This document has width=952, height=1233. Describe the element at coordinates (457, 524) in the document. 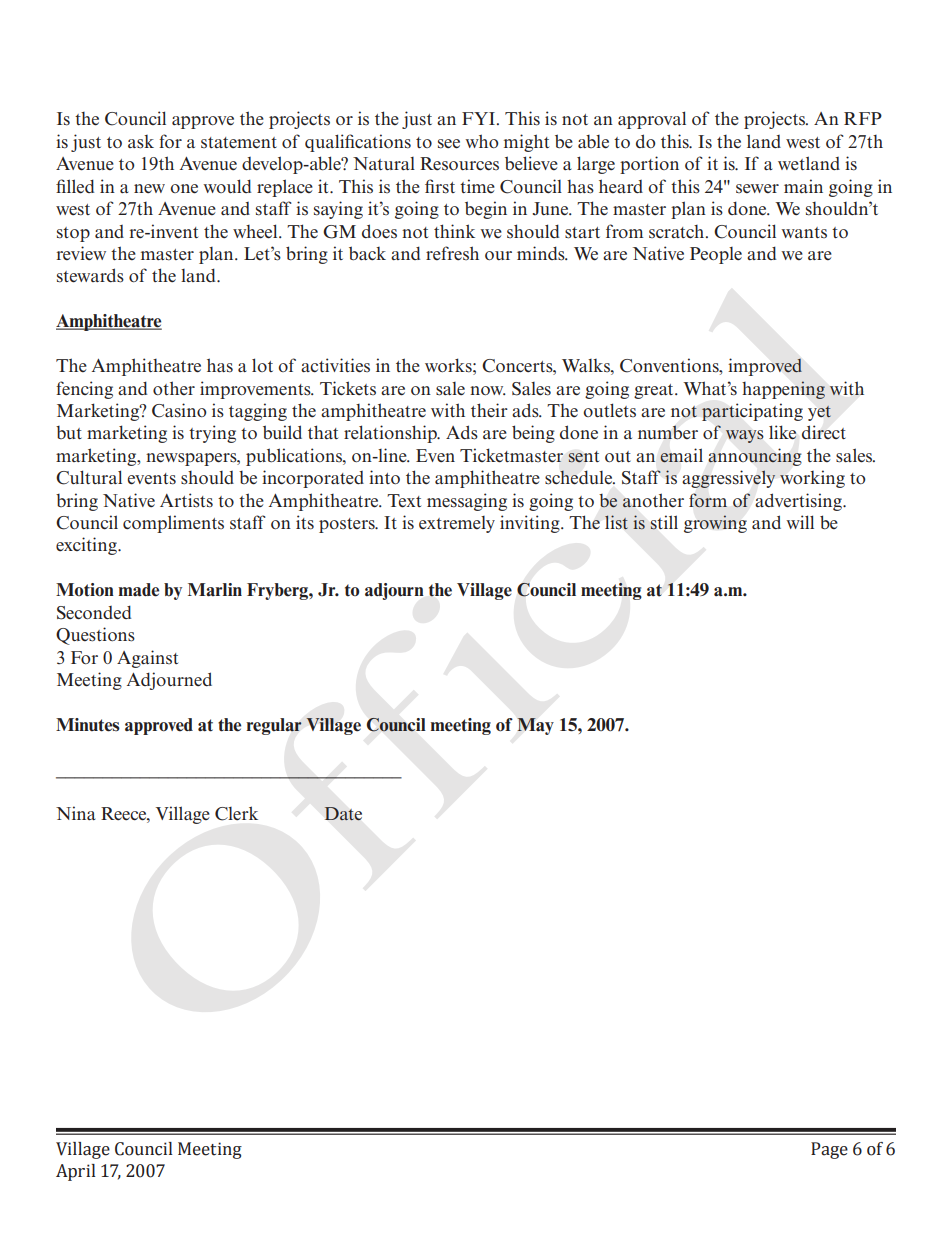

I see `extremely` at that location.
